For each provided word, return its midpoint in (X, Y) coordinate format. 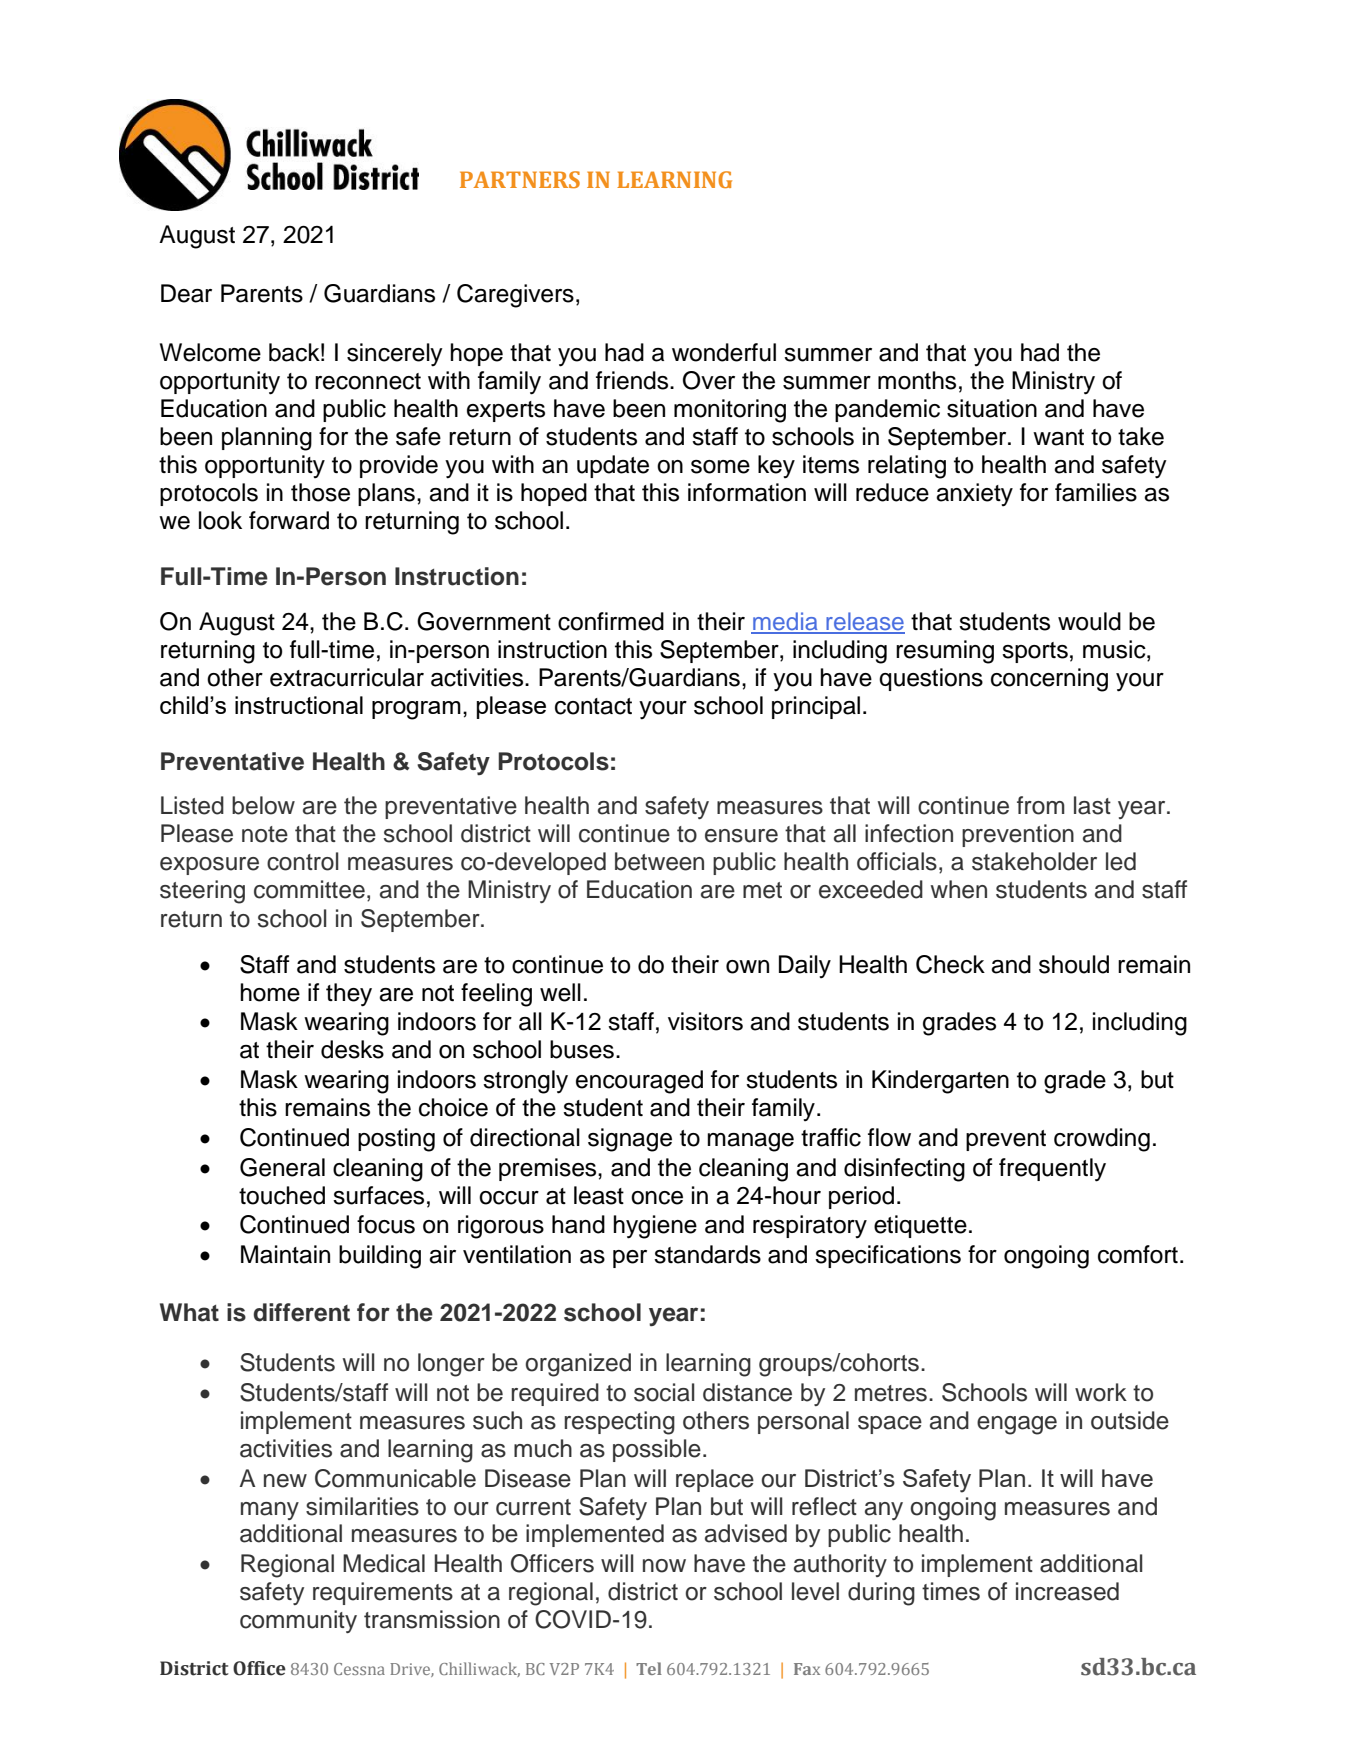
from (1041, 805)
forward (289, 520)
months (917, 380)
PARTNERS (520, 179)
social (664, 1392)
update (613, 466)
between (659, 861)
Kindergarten (940, 1082)
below (263, 805)
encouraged (639, 1082)
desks (352, 1049)
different (301, 1312)
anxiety (974, 494)
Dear (186, 293)
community (298, 1621)
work (1101, 1392)
